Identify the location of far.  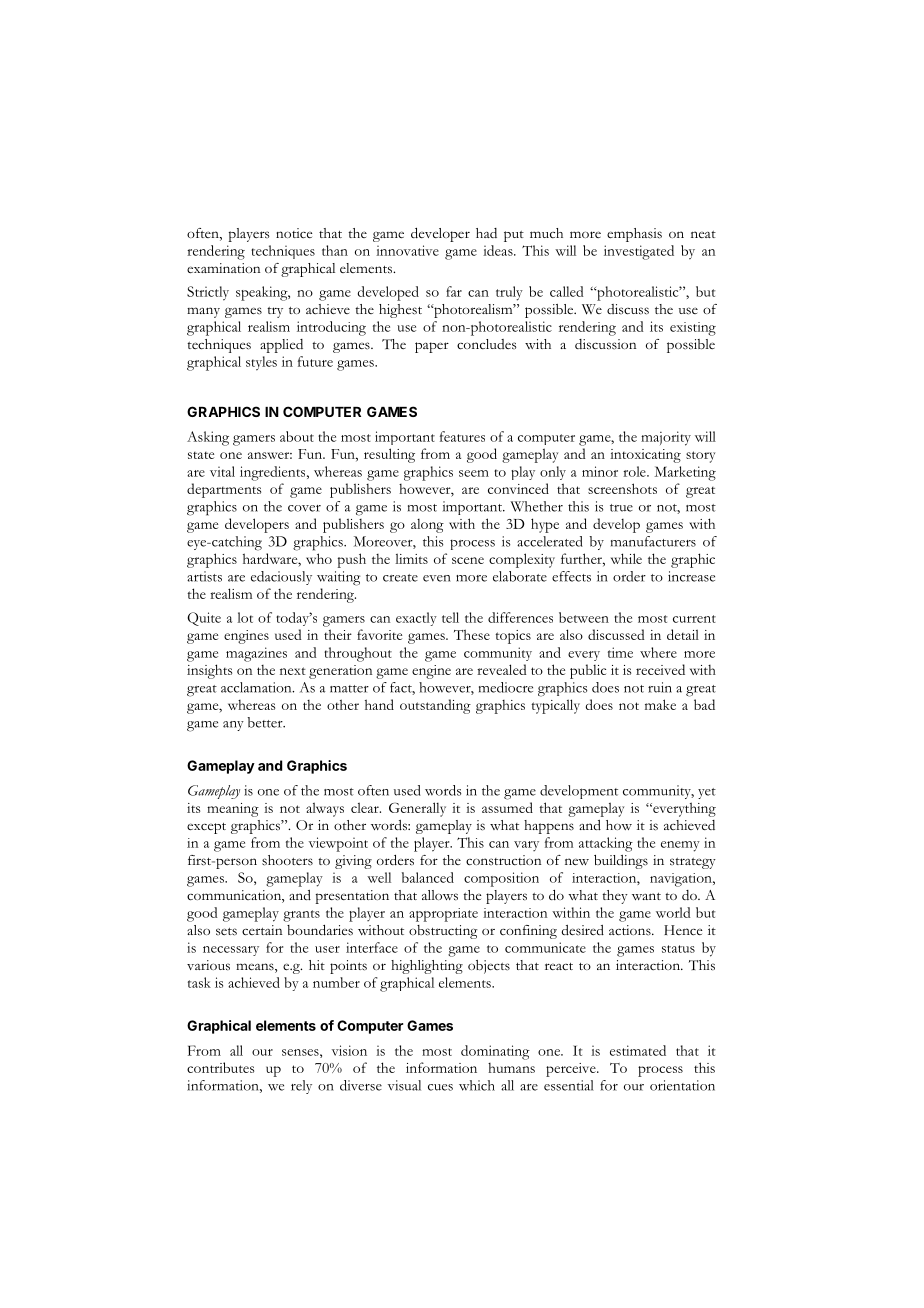
(454, 291).
